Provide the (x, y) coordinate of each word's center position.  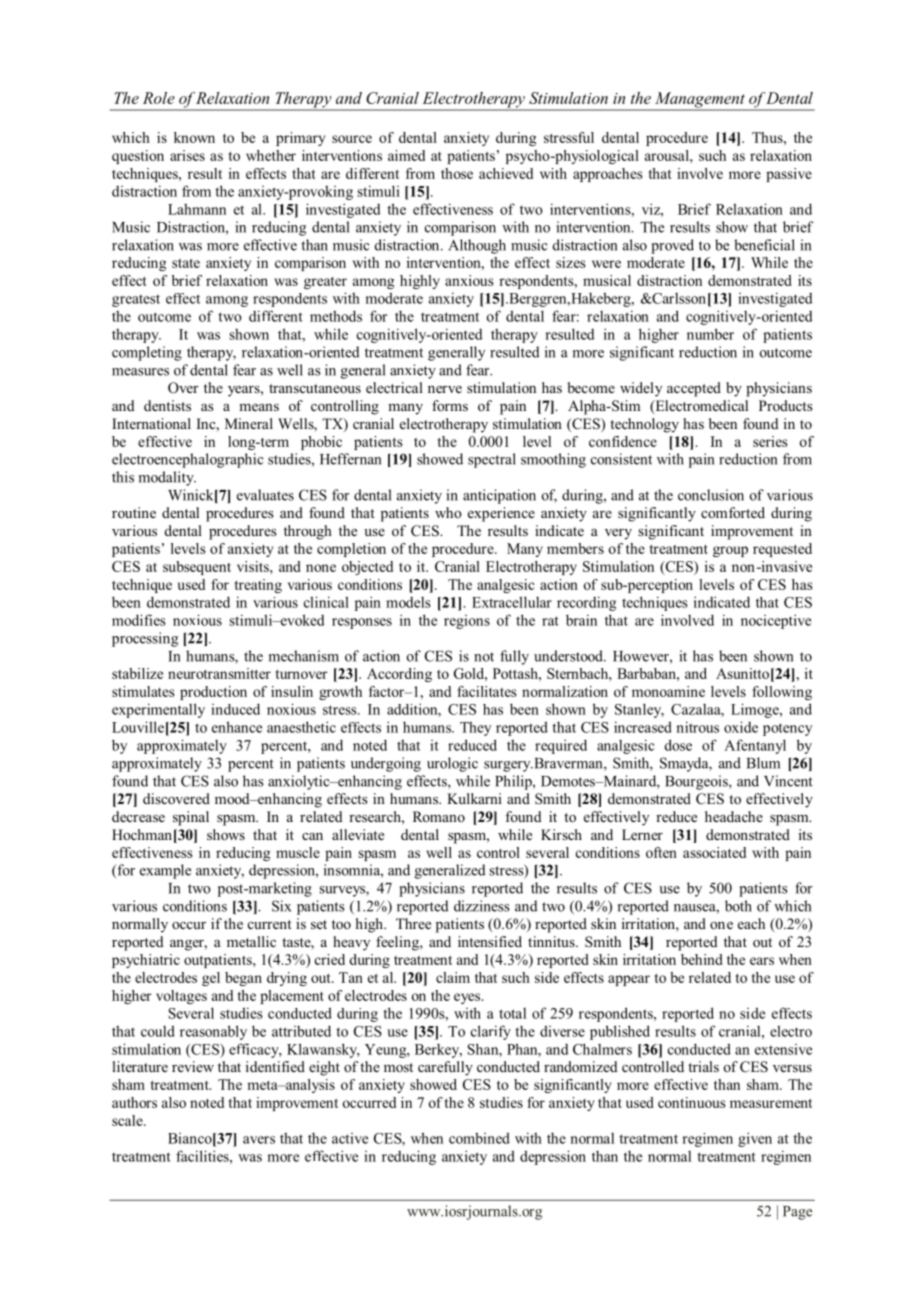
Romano (439, 816)
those (457, 173)
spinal (191, 818)
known (194, 137)
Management (699, 101)
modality (167, 478)
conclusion (711, 495)
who (448, 512)
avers (259, 1140)
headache (734, 816)
